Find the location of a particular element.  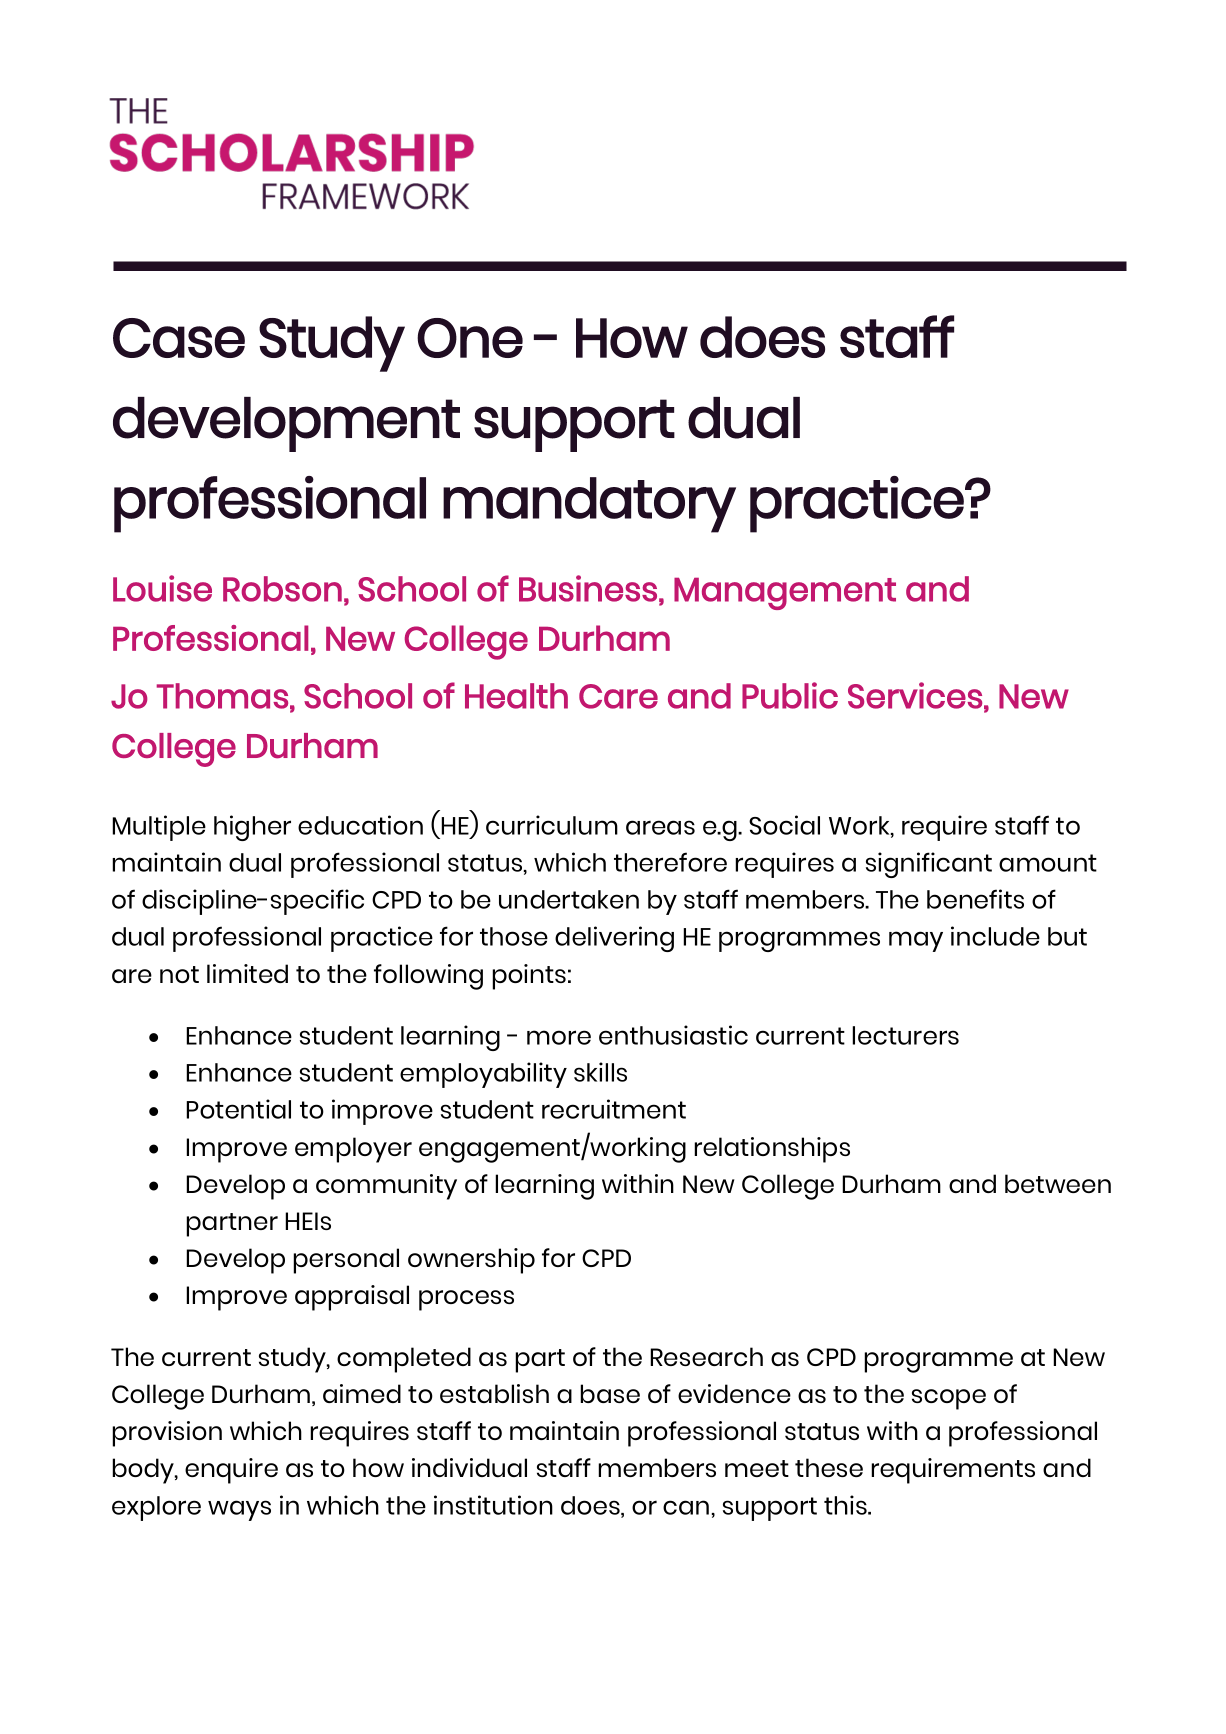

Management is located at coordinates (785, 594).
